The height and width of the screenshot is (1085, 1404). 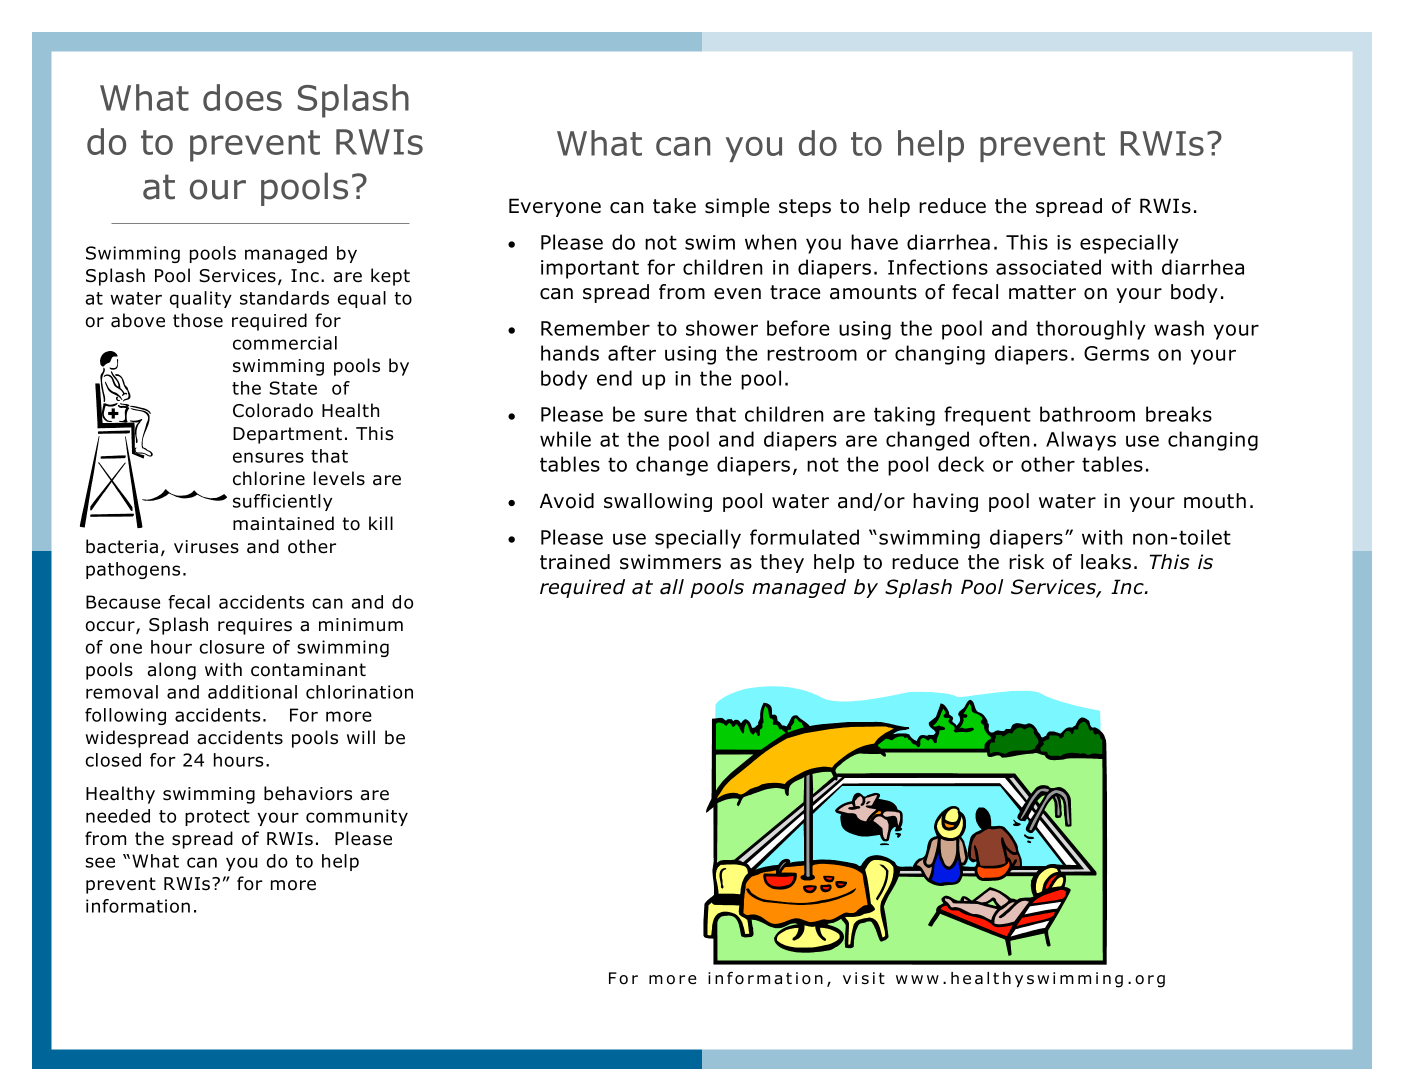 What do you see at coordinates (255, 626) in the screenshot?
I see `requires` at bounding box center [255, 626].
